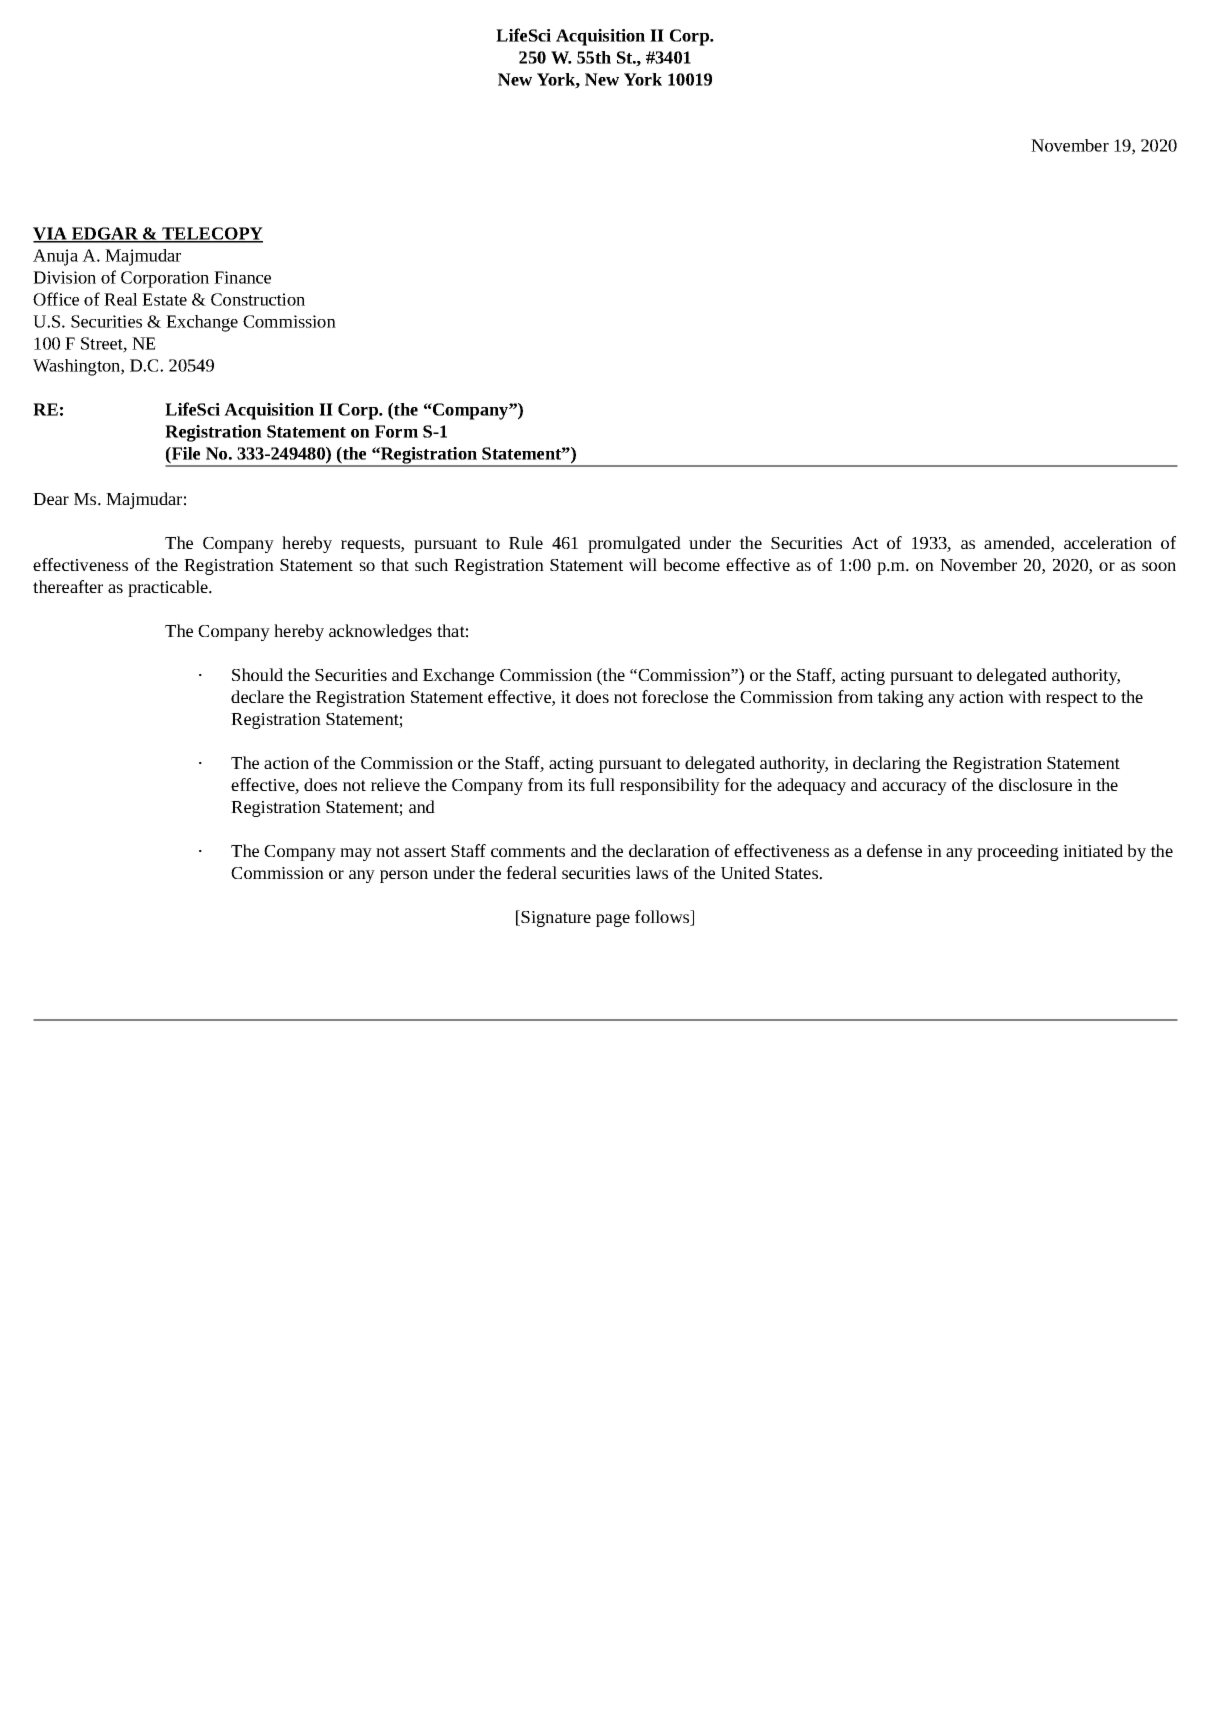 Image resolution: width=1212 pixels, height=1715 pixels. Describe the element at coordinates (1024, 696) in the screenshot. I see `with` at that location.
